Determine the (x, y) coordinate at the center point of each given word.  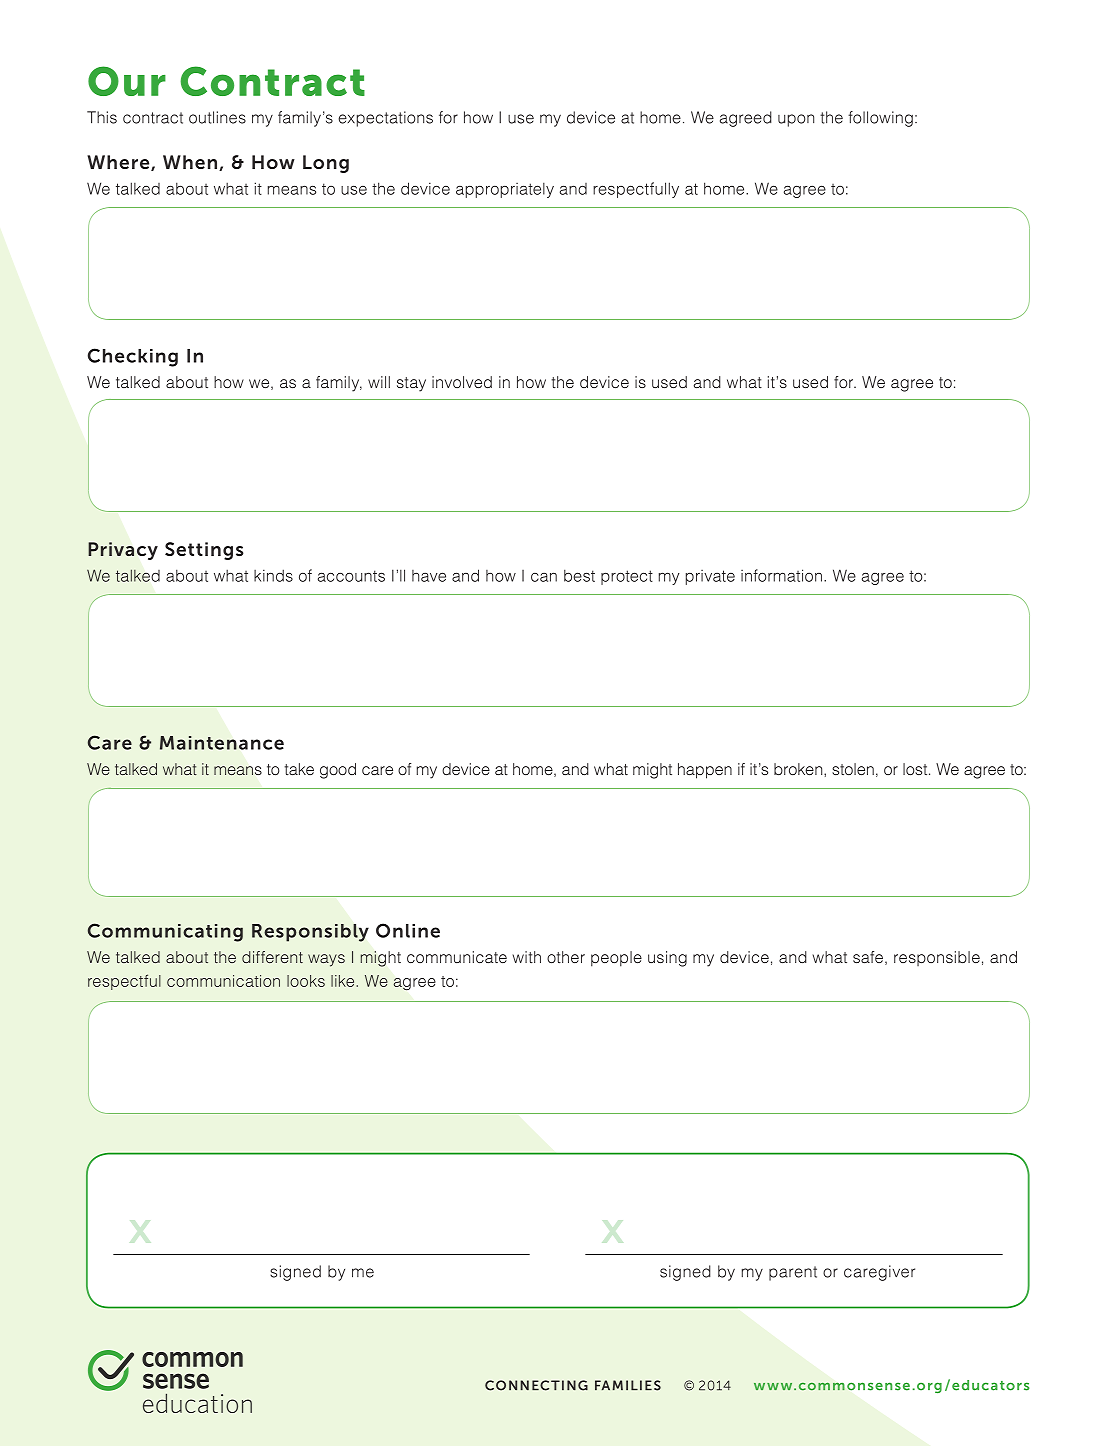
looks (306, 981)
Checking (133, 357)
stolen (853, 769)
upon (796, 120)
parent (793, 1273)
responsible (937, 958)
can (544, 577)
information (781, 575)
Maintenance (222, 743)
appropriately (505, 190)
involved (462, 382)
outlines (217, 117)
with (527, 957)
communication (223, 981)
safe (868, 957)
